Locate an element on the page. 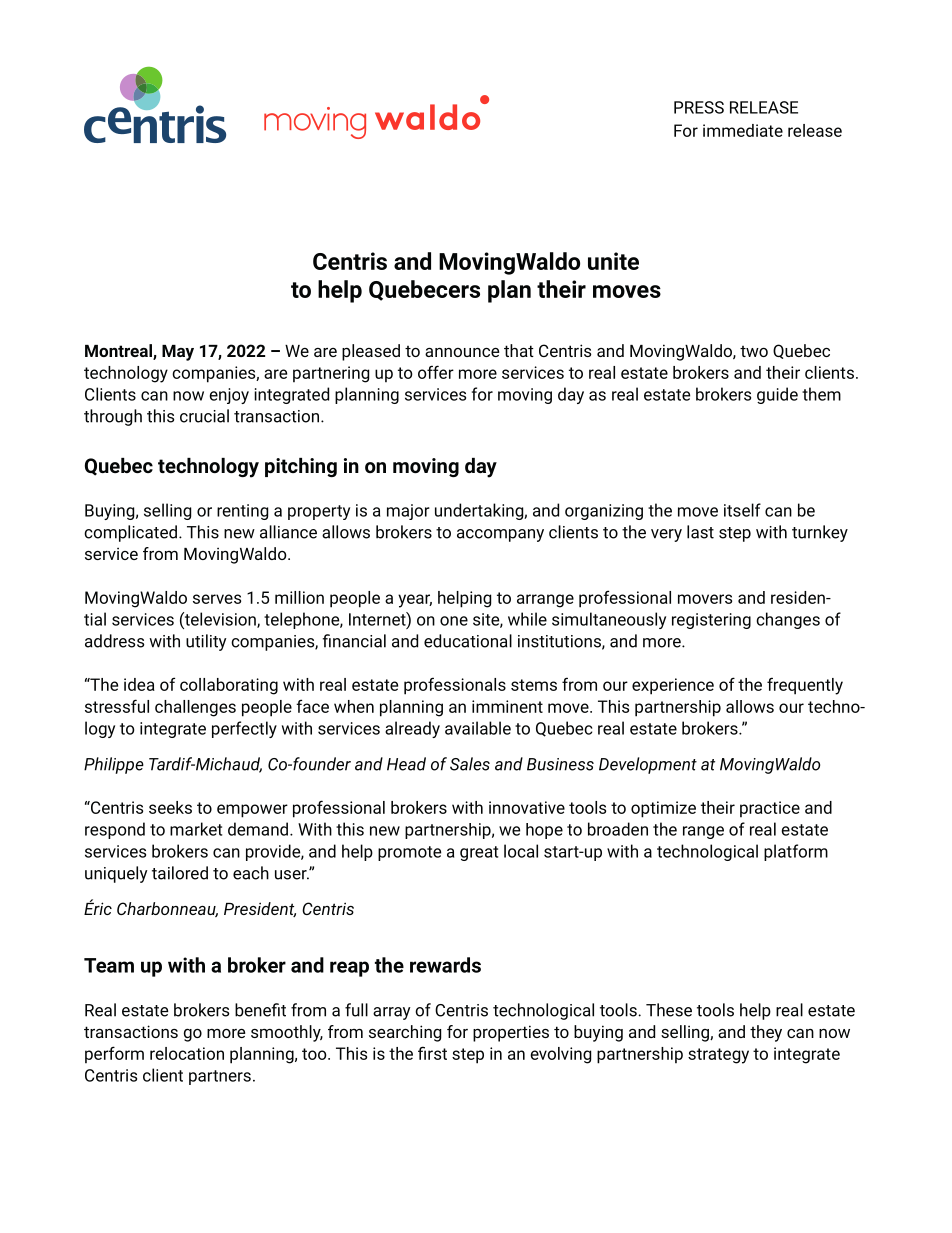 The height and width of the page is (1233, 952). year is located at coordinates (415, 601).
